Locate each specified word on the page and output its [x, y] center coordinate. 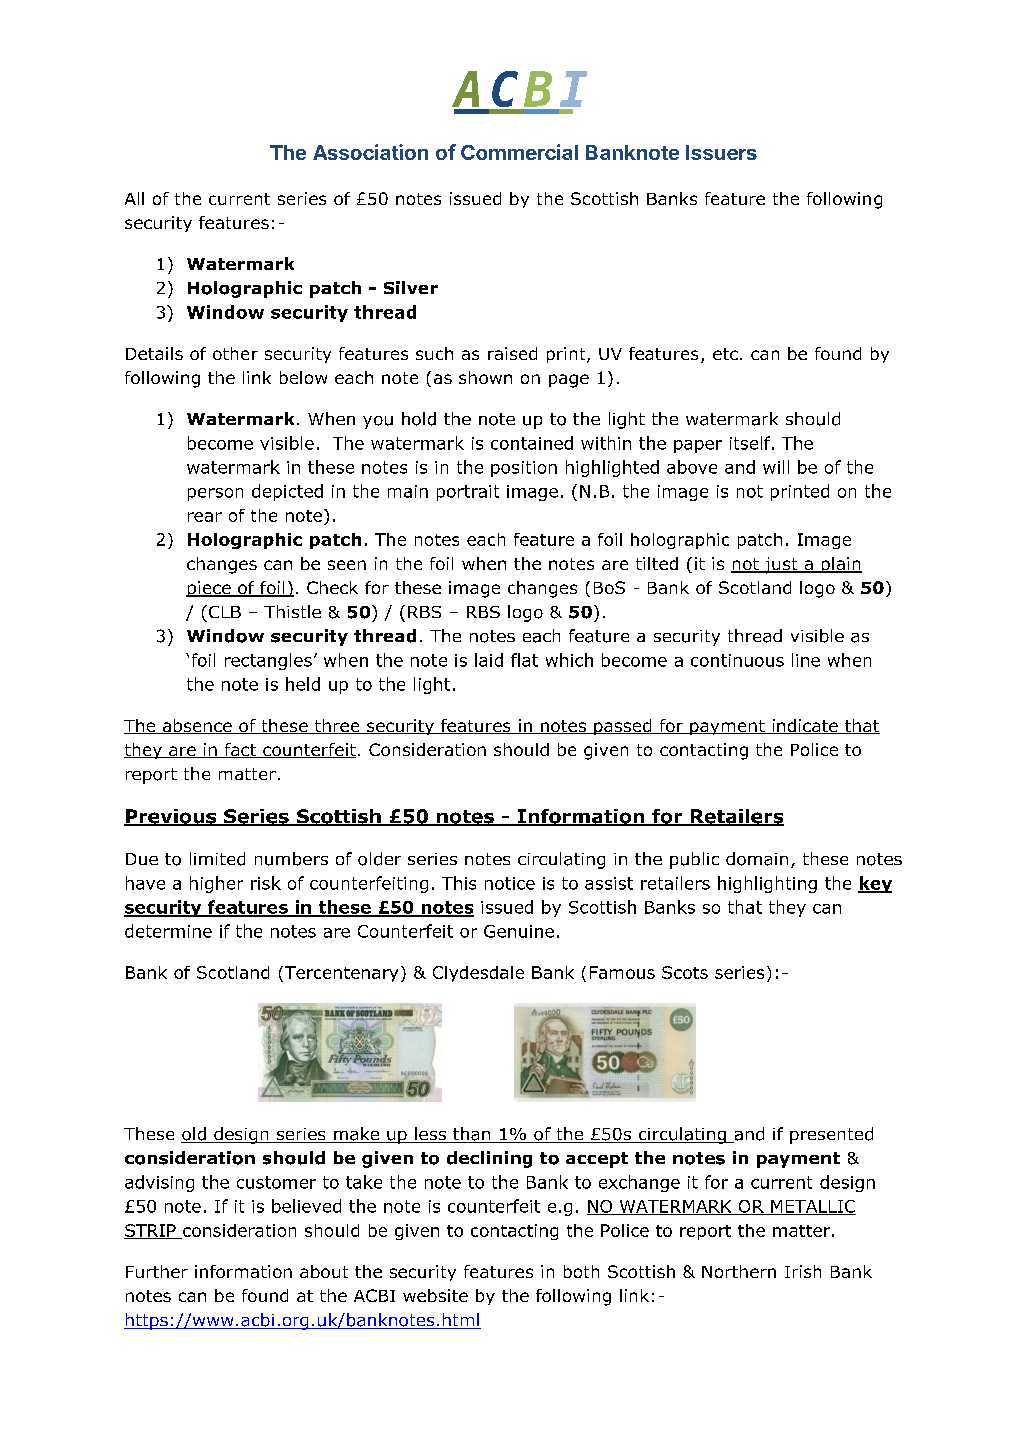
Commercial [519, 152]
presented [831, 1135]
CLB [225, 612]
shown [485, 377]
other [235, 353]
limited [217, 859]
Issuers [721, 152]
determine [168, 931]
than [472, 1135]
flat [524, 660]
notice [510, 883]
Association [370, 152]
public [694, 860]
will [776, 467]
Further [157, 1271]
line [806, 660]
